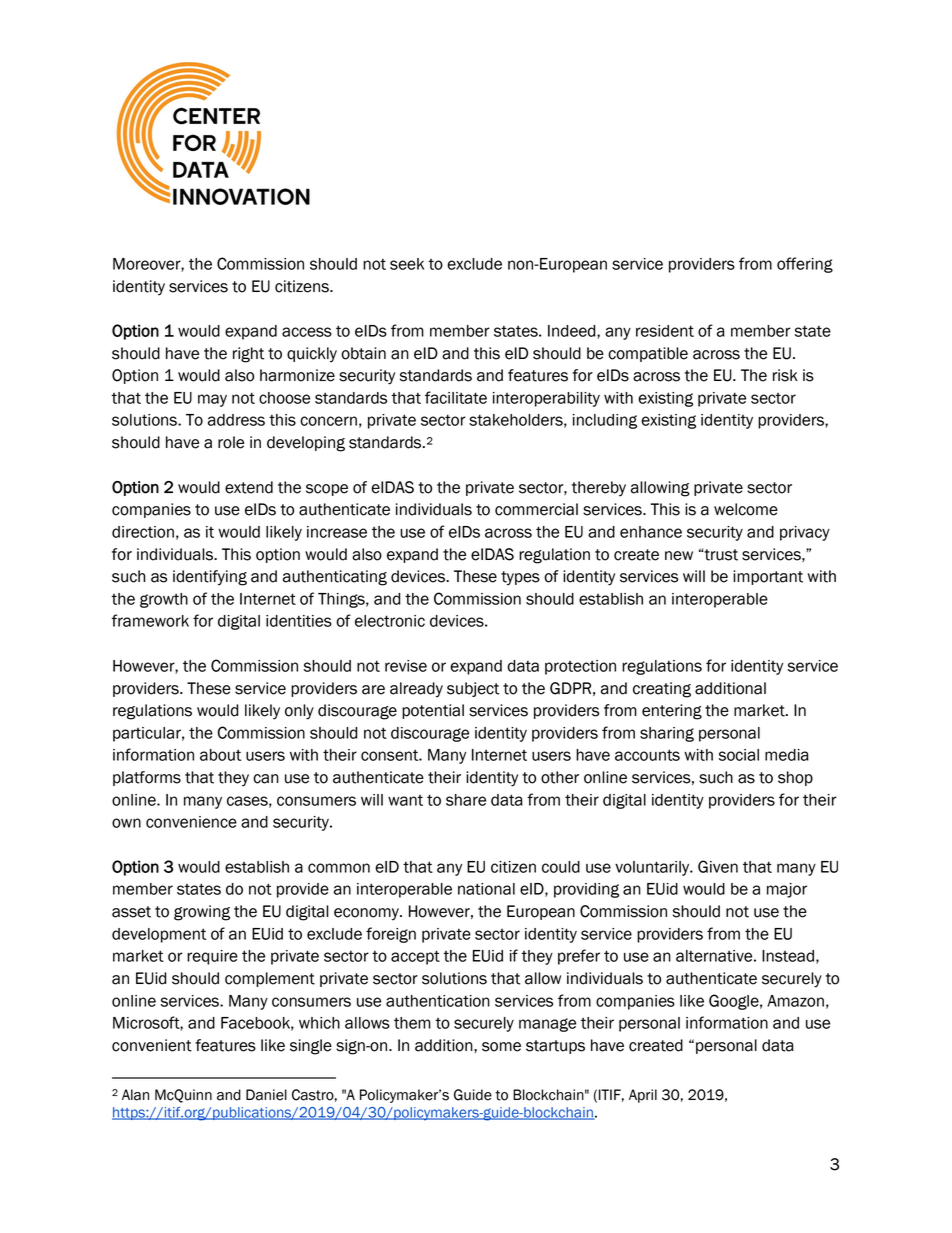  I want to click on convenient, so click(152, 1045).
